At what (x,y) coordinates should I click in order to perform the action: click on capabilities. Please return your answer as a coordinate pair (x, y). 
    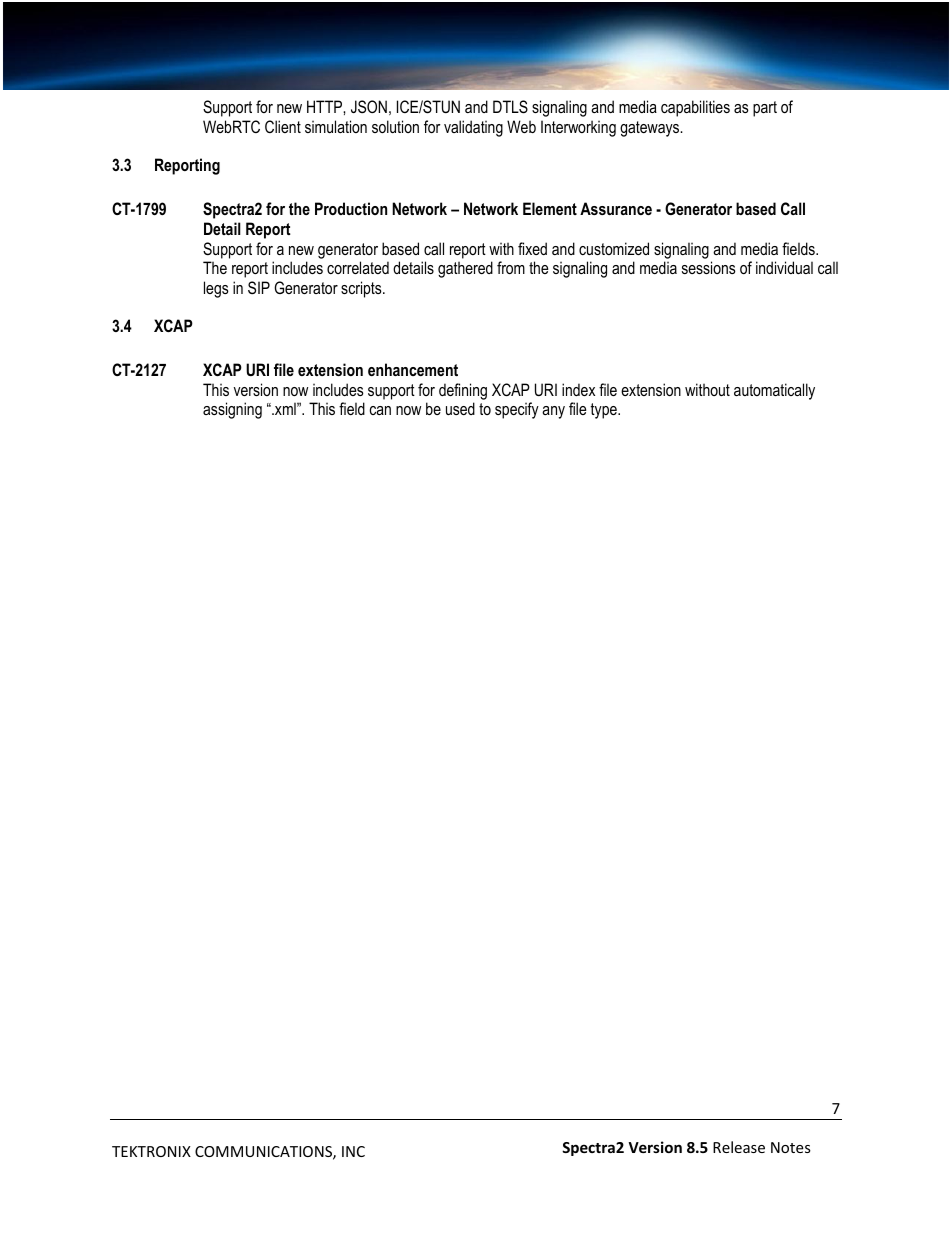
    Looking at the image, I should click on (695, 108).
